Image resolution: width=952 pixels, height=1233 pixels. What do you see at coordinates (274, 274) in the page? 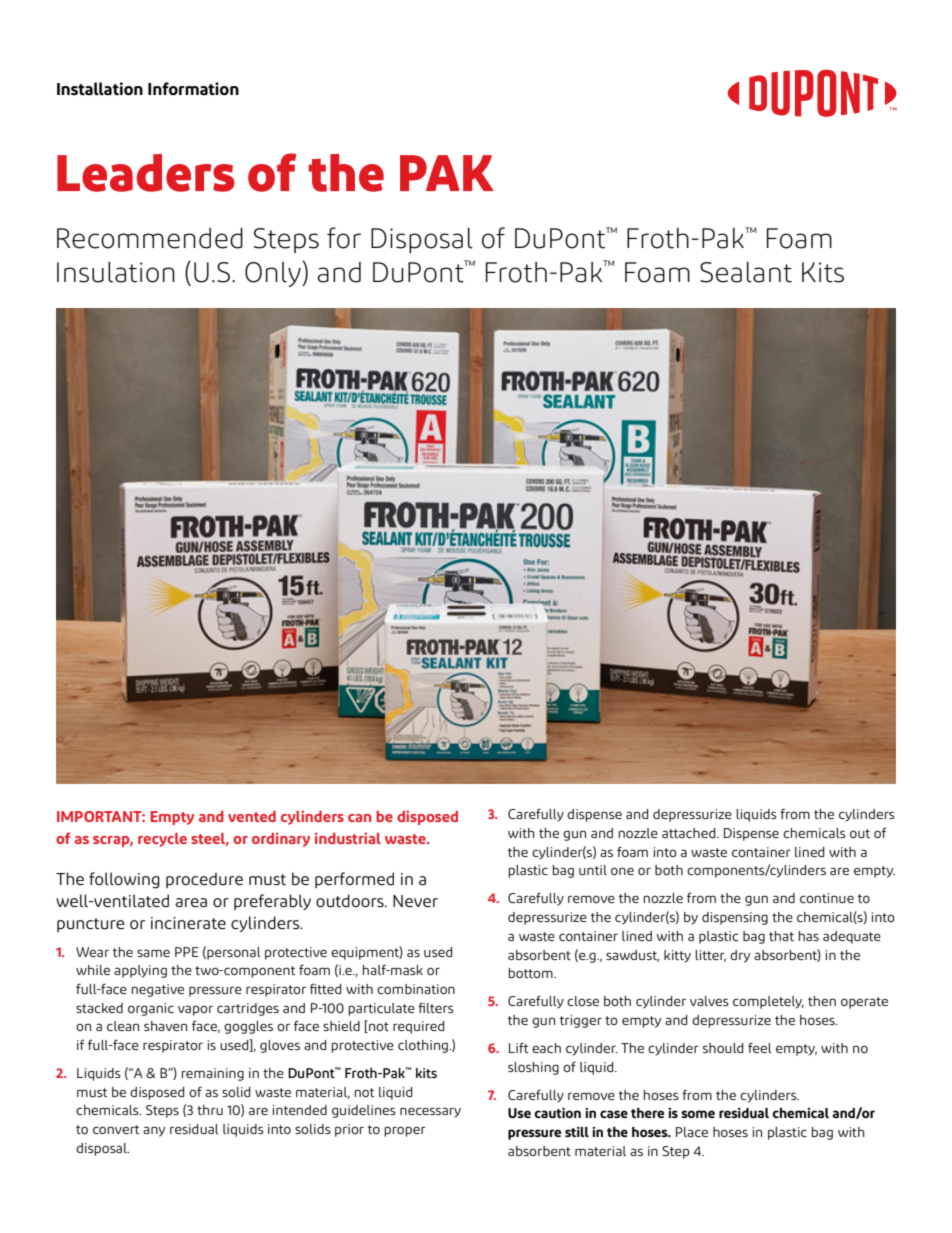
I see `Only` at bounding box center [274, 274].
